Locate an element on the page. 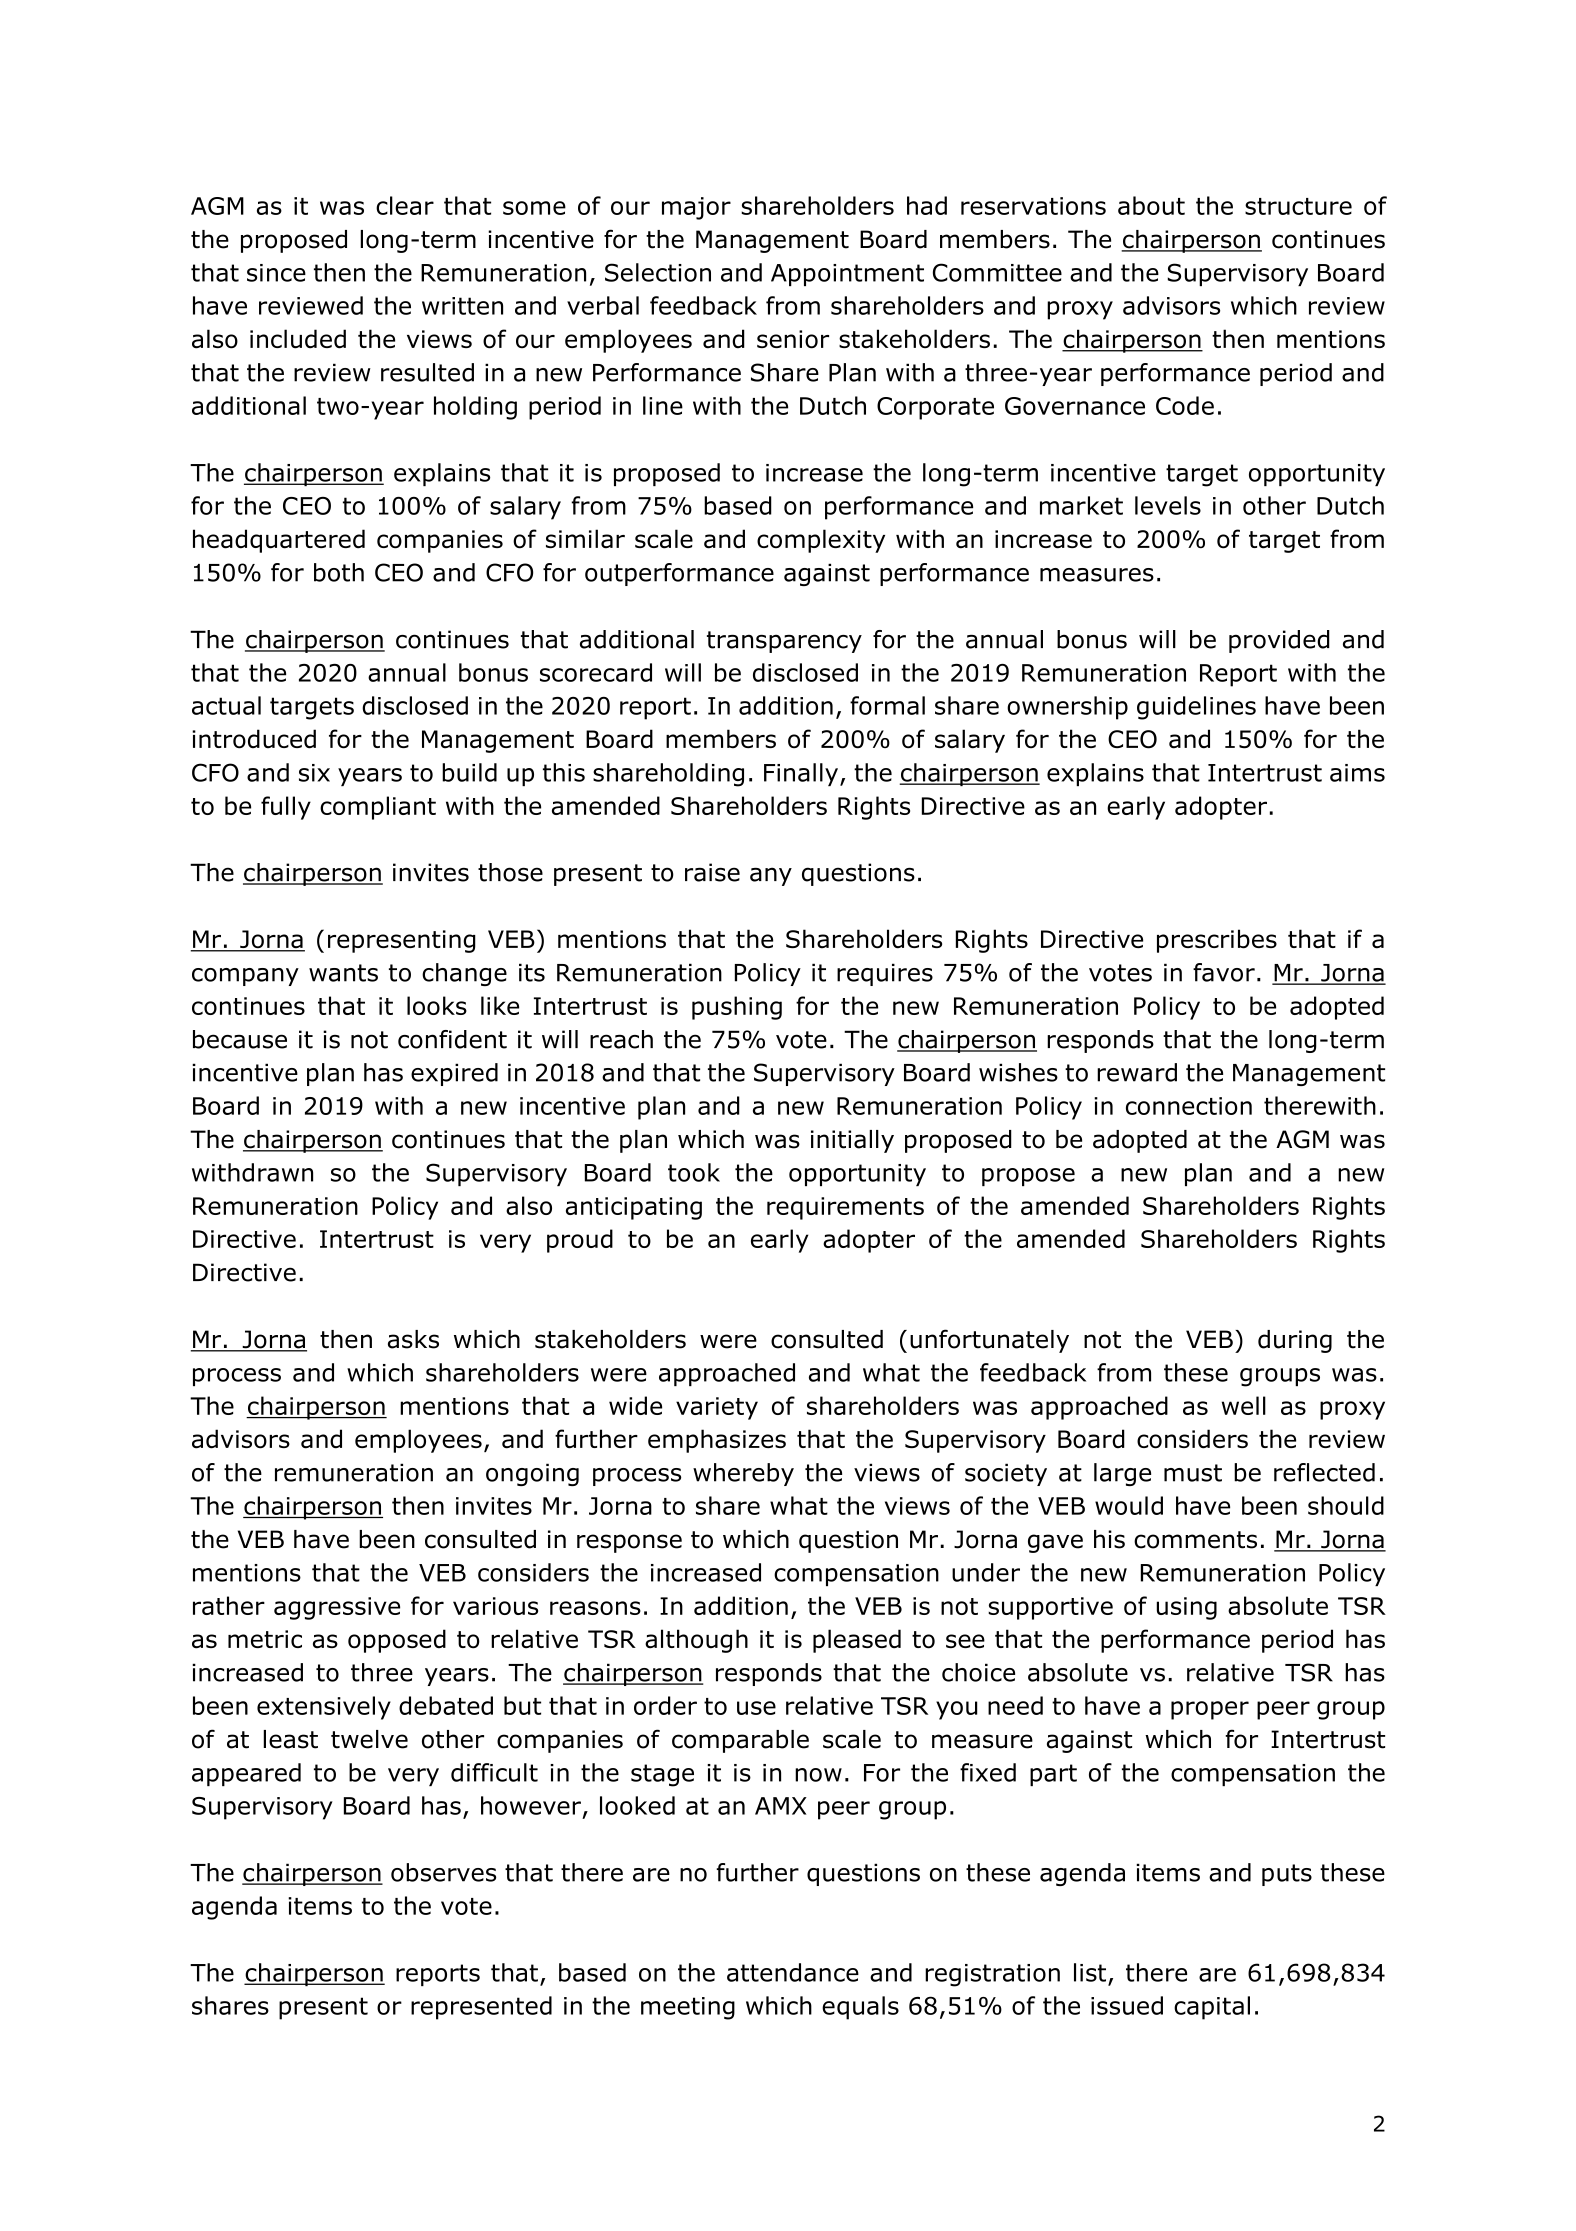 The image size is (1576, 2231). about is located at coordinates (1151, 205).
